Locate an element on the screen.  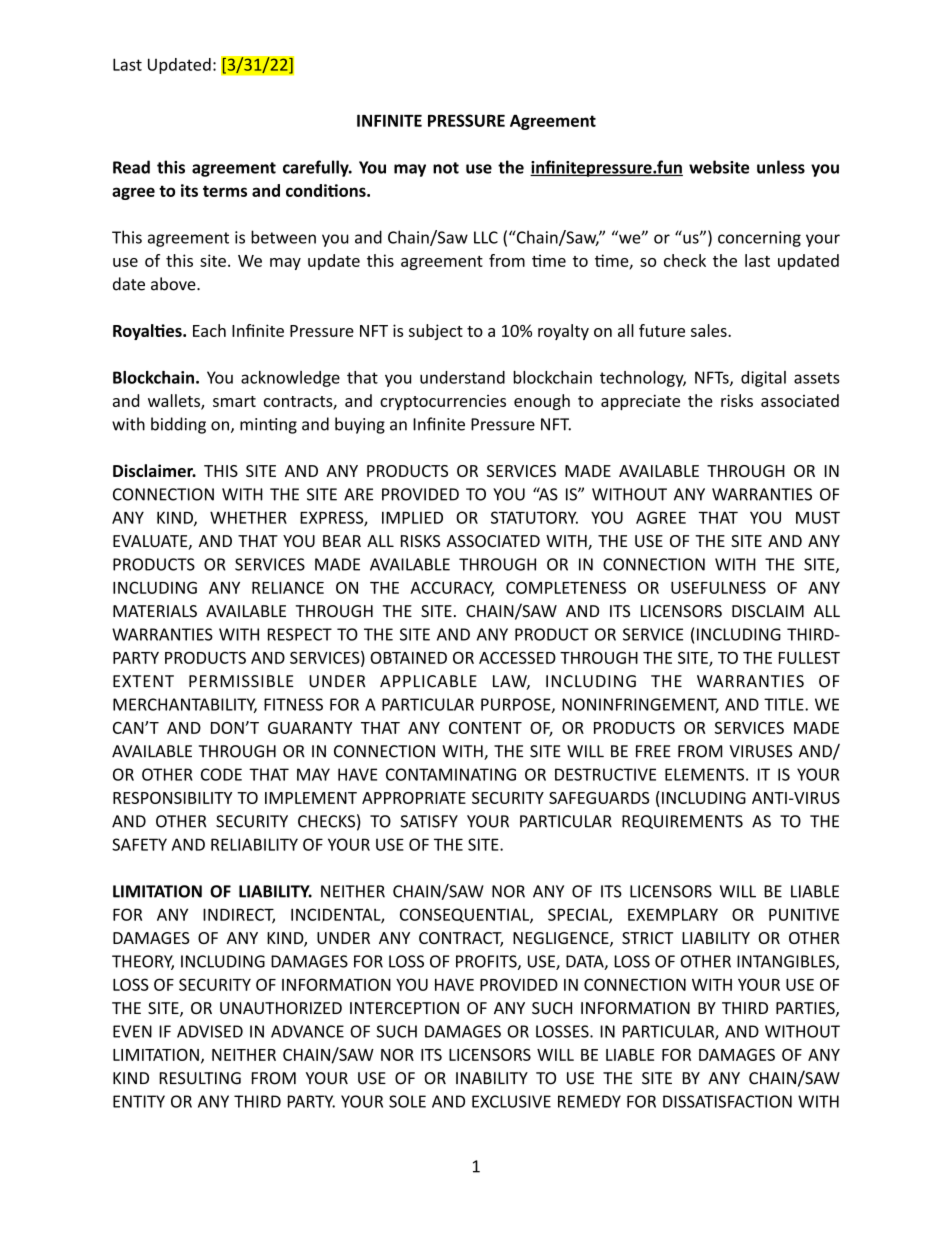
MATERIALS is located at coordinates (155, 611).
